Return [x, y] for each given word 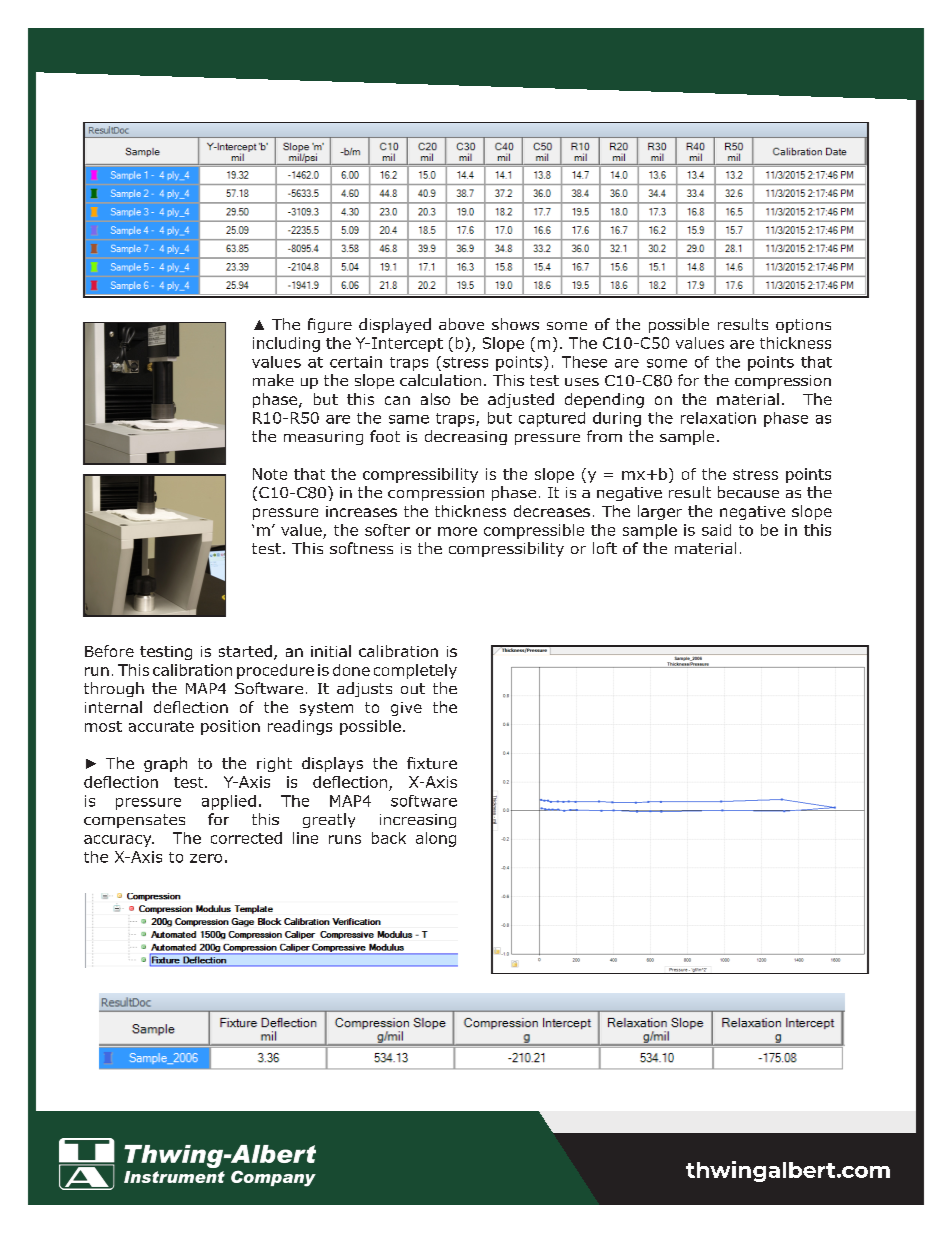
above [461, 324]
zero [206, 858]
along [436, 839]
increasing [418, 821]
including [286, 344]
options [803, 326]
